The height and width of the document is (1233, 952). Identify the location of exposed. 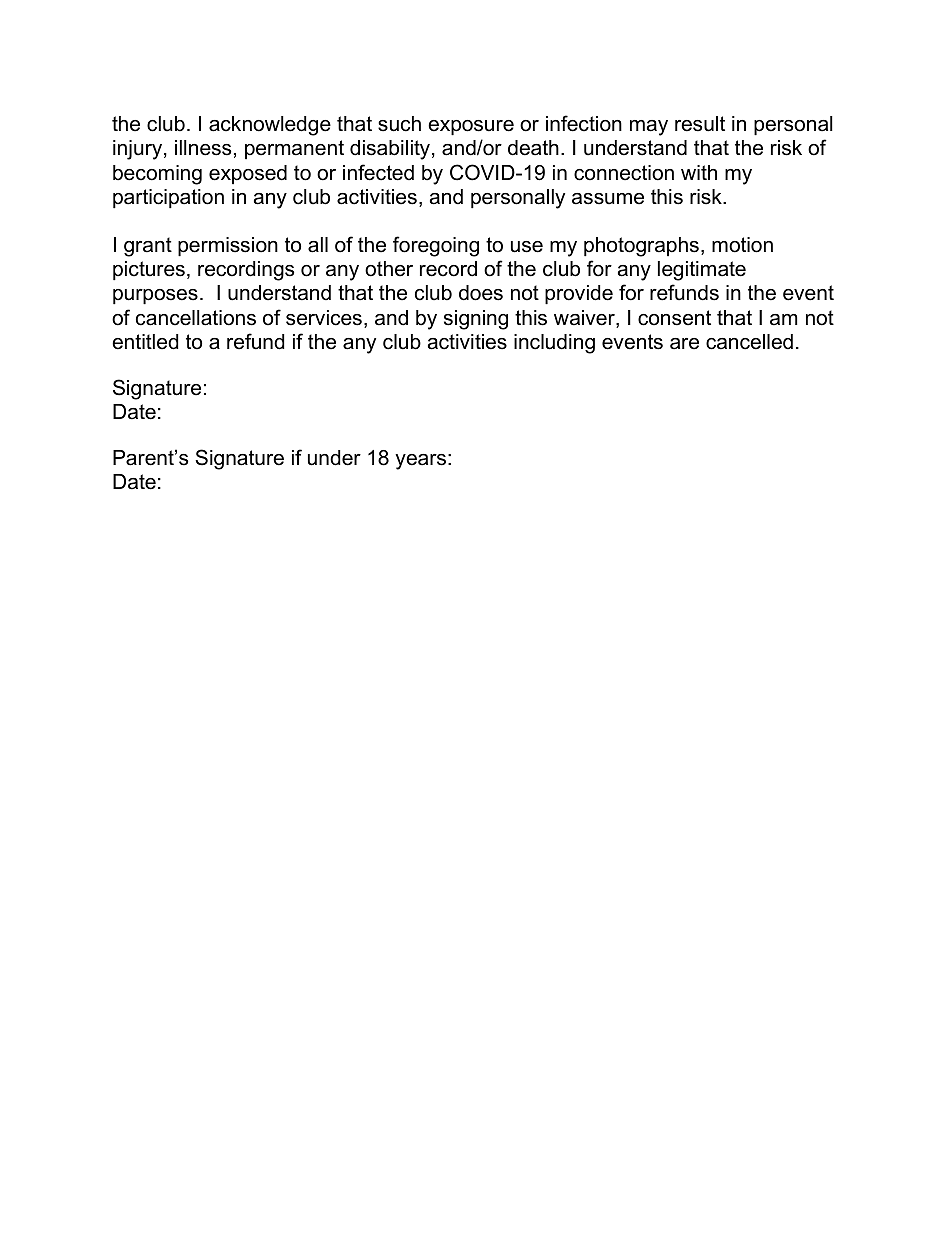
(248, 174).
